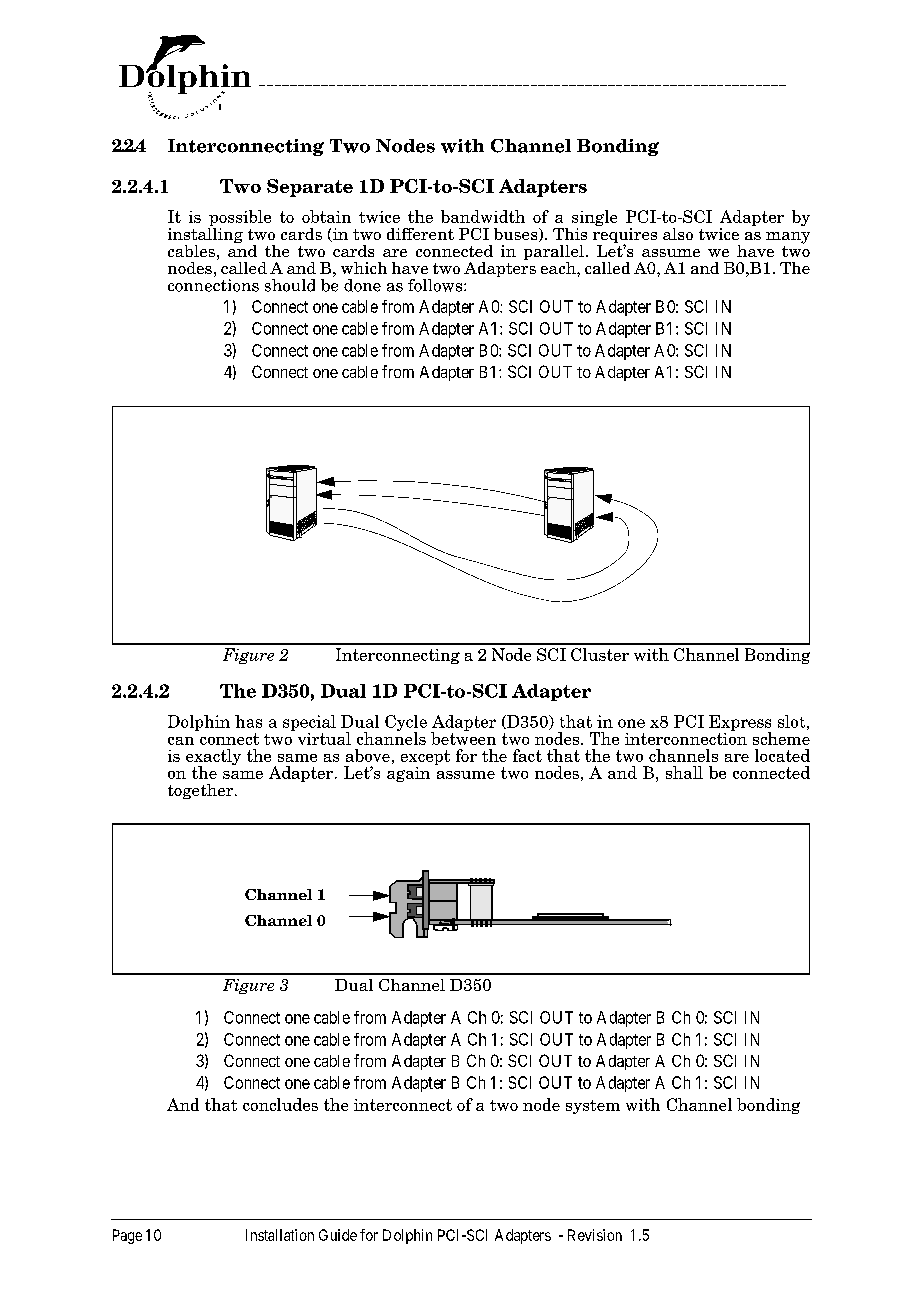 This image has height=1308, width=924. Describe the element at coordinates (740, 724) in the image. I see `Express` at that location.
